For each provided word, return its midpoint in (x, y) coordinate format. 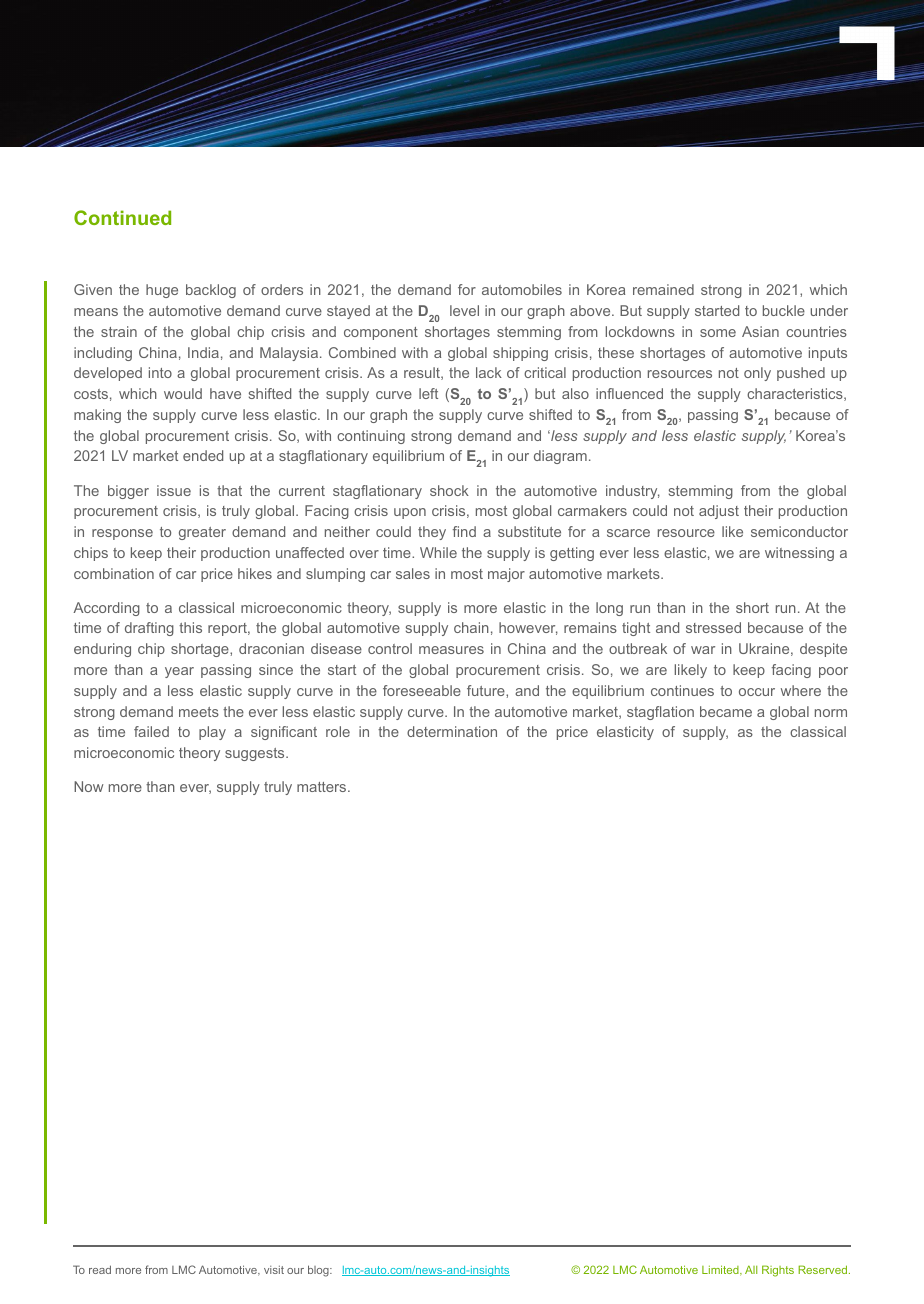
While (438, 552)
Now (88, 786)
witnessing (799, 554)
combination (114, 573)
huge (162, 291)
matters (323, 787)
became (726, 711)
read (100, 1269)
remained (663, 289)
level (464, 310)
